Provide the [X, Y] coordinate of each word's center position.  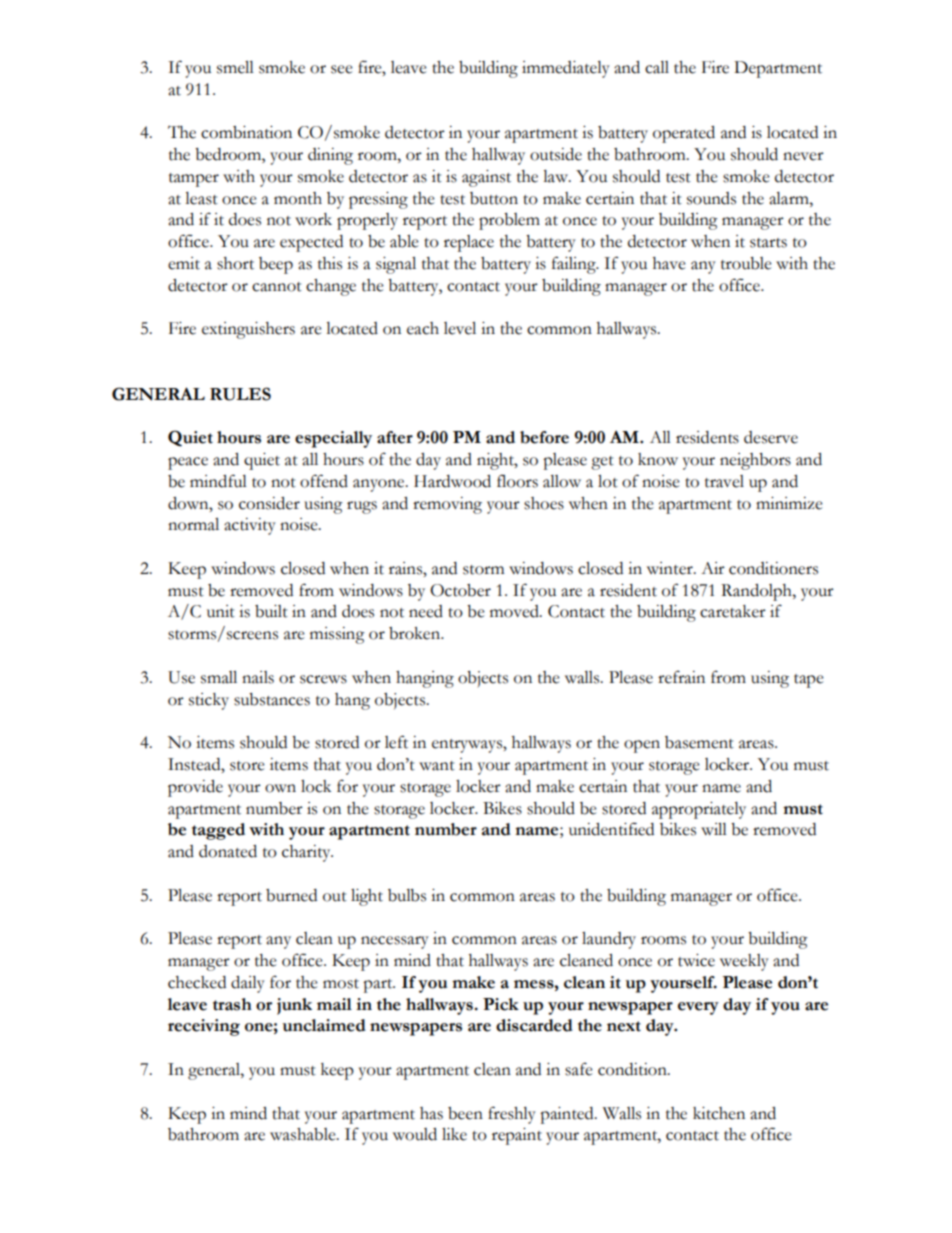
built [271, 611]
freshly [512, 1115]
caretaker [733, 611]
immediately [566, 69]
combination [246, 132]
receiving [204, 1027]
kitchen [719, 1113]
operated [684, 134]
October [460, 590]
